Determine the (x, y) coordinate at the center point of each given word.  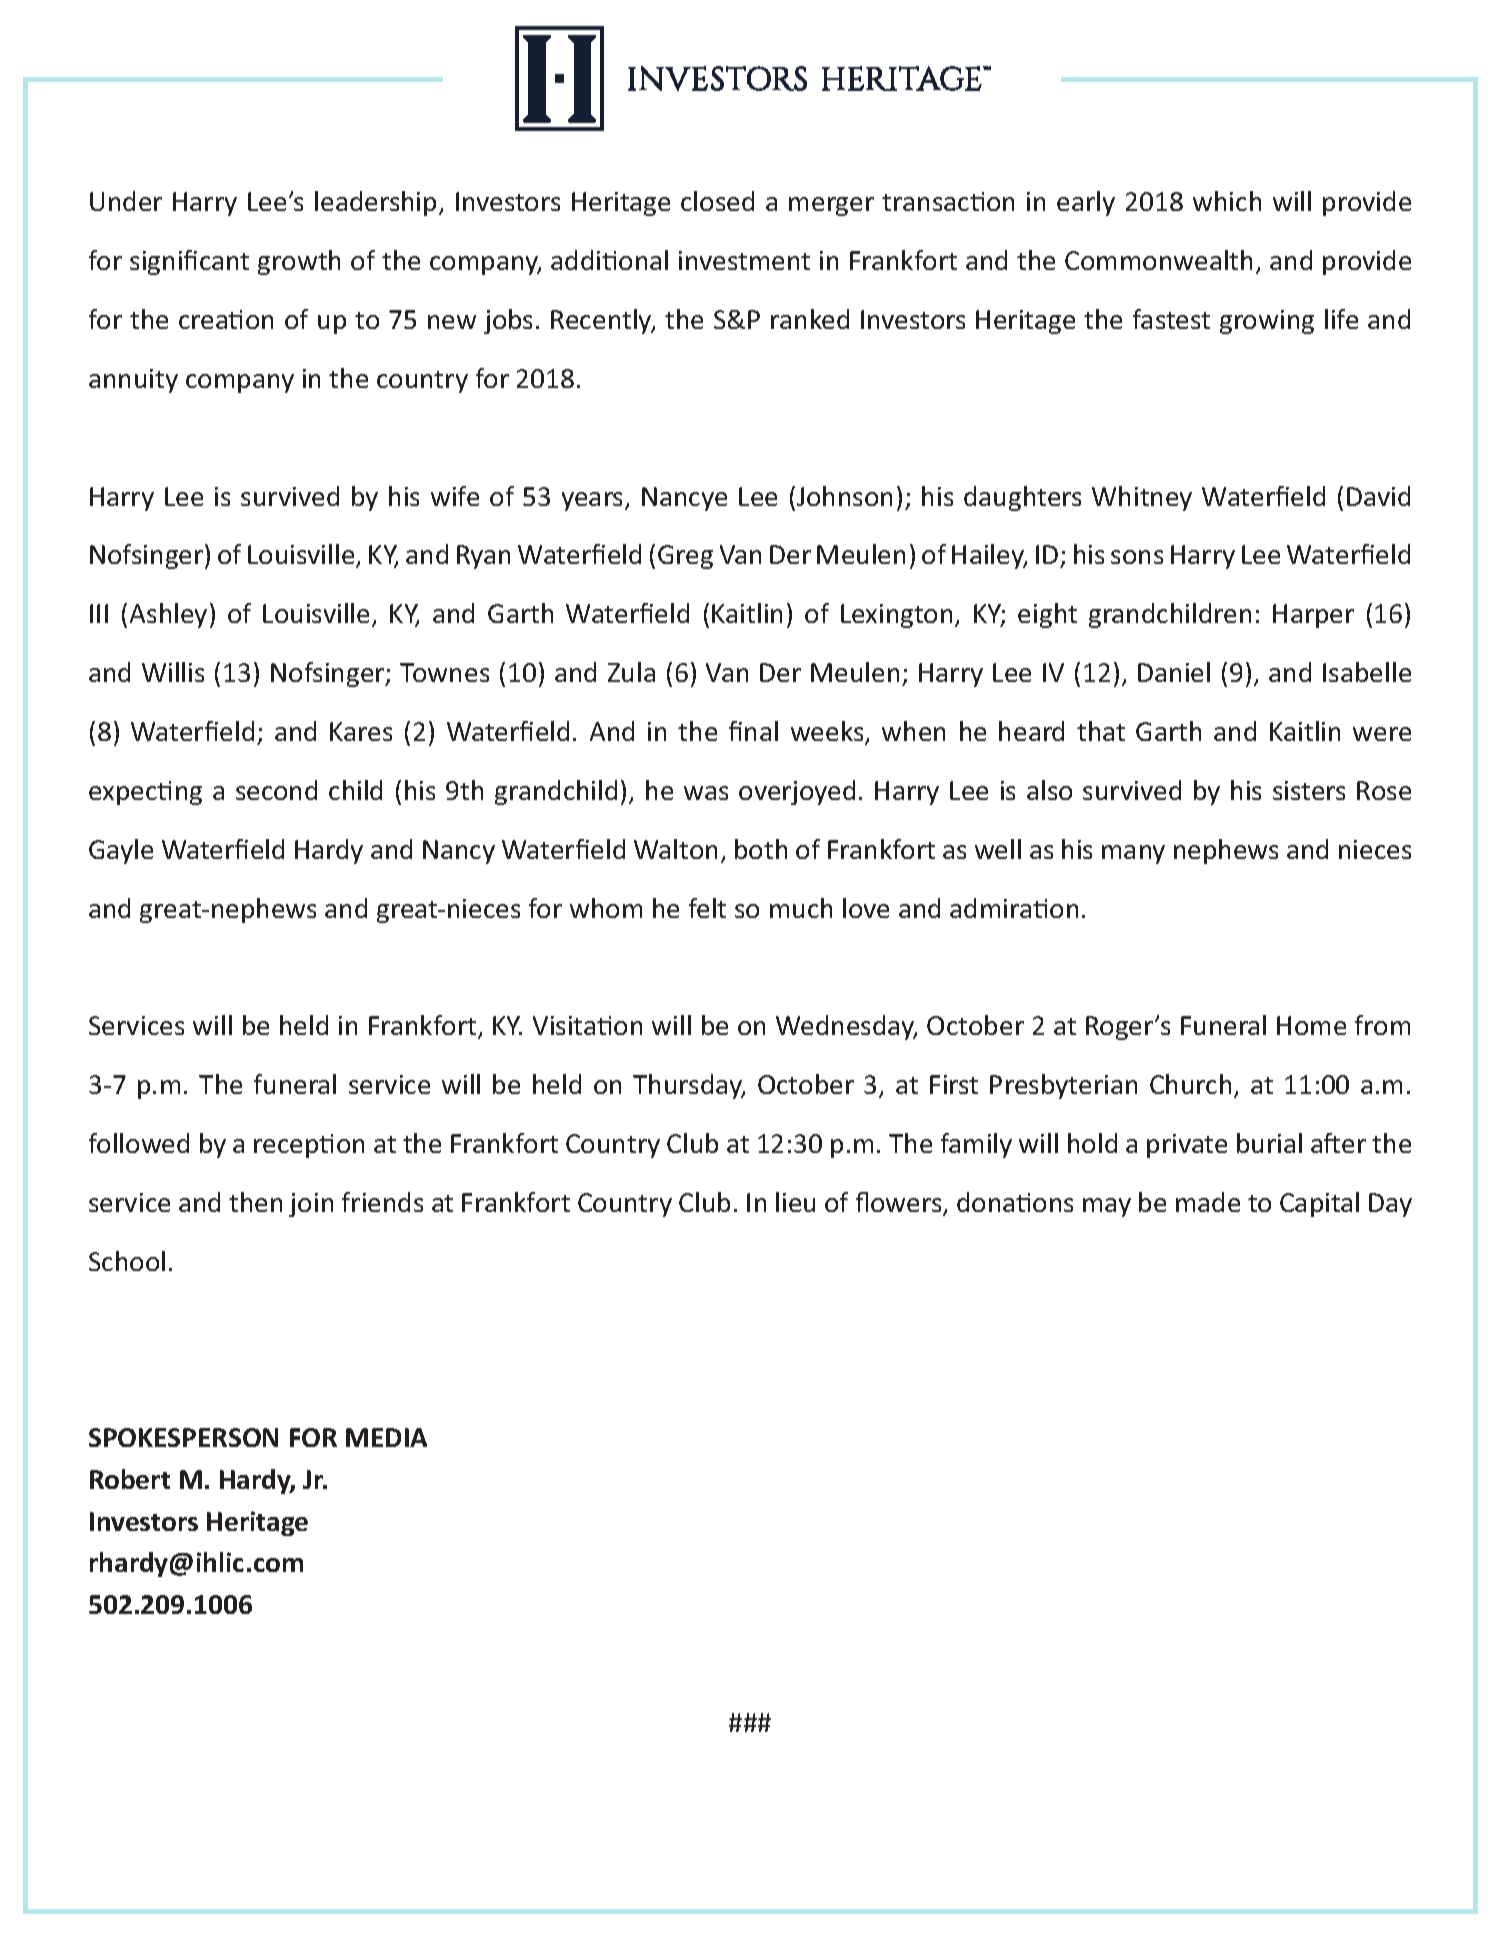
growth (299, 262)
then (255, 1202)
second (276, 790)
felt (707, 908)
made (1208, 1202)
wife (455, 496)
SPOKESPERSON (183, 1437)
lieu (795, 1202)
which (1227, 201)
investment (744, 260)
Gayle (121, 851)
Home (1311, 1025)
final (753, 731)
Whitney (1142, 498)
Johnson (844, 496)
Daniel (1174, 672)
